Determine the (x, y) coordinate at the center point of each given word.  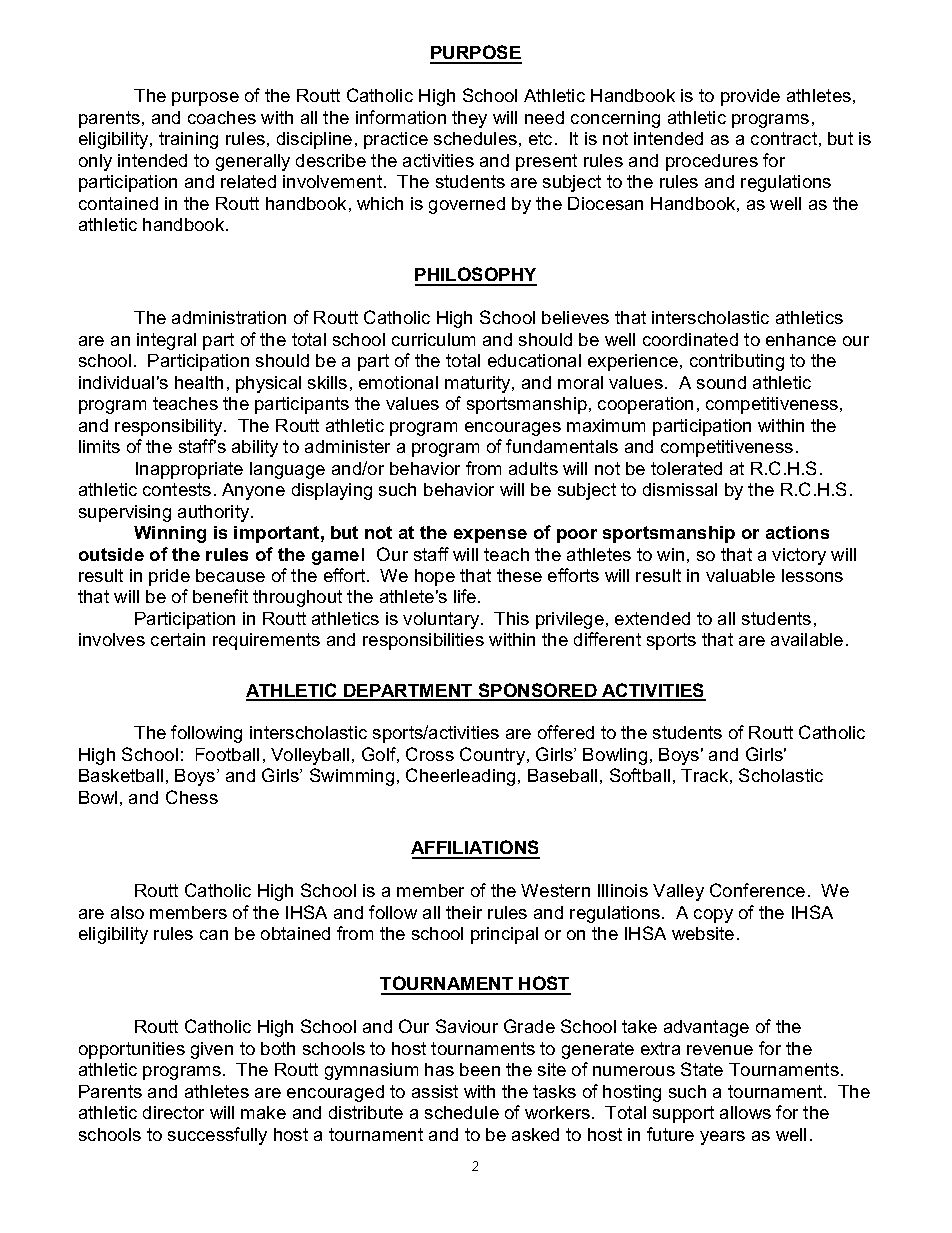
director (173, 1112)
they (469, 119)
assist (435, 1091)
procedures (712, 162)
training (188, 140)
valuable (740, 575)
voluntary (442, 620)
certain (178, 639)
